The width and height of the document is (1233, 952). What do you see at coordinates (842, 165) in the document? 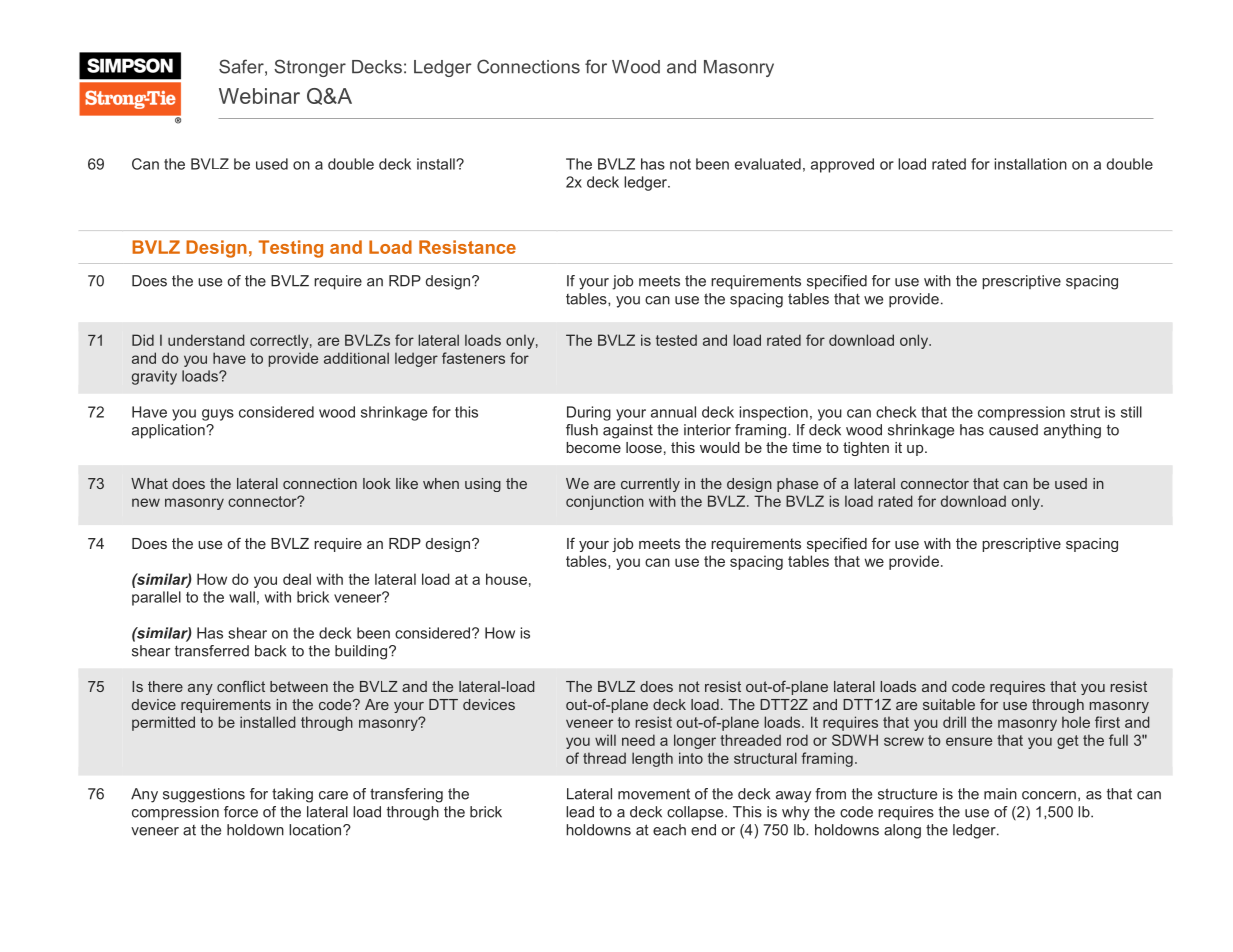
I see `approved` at bounding box center [842, 165].
